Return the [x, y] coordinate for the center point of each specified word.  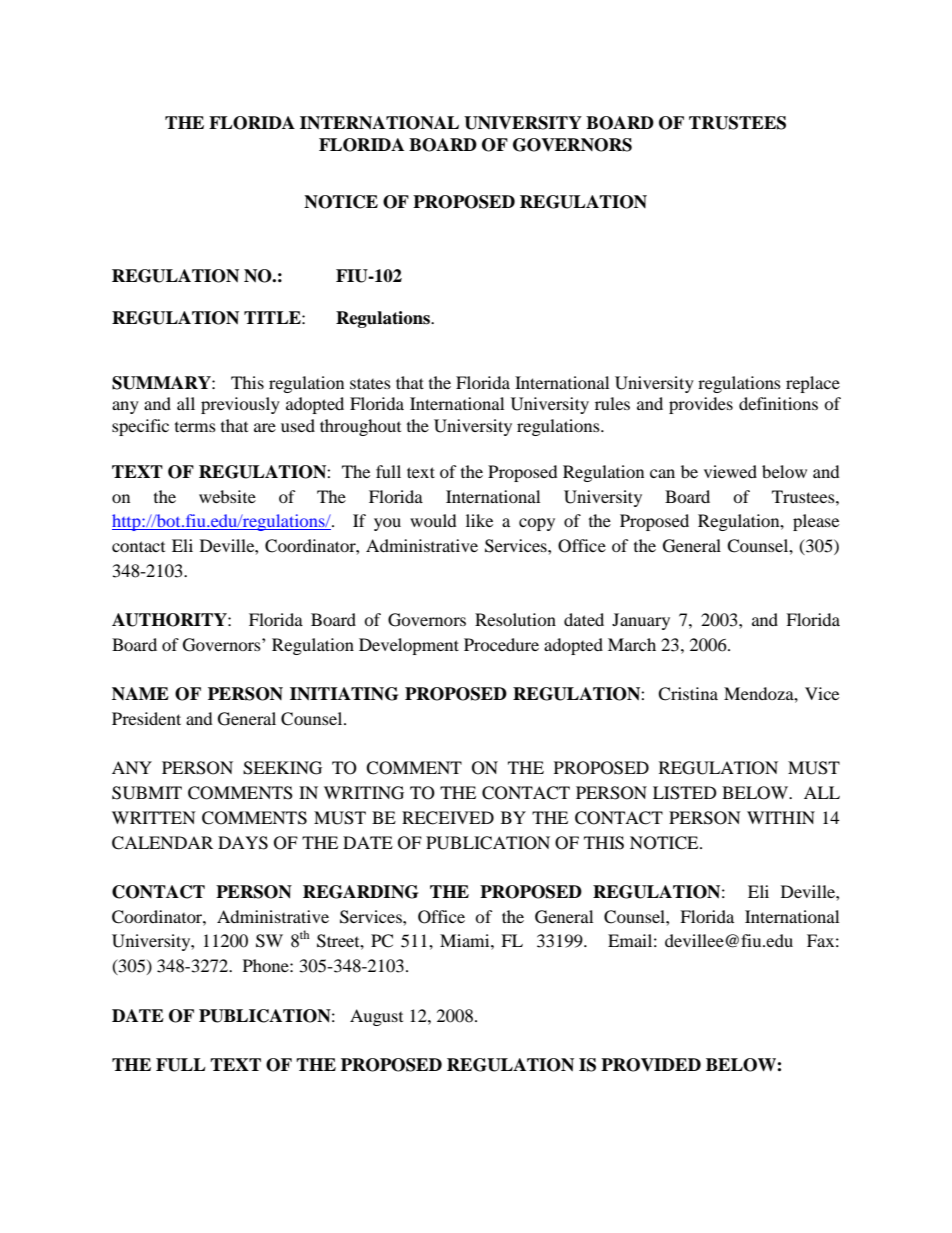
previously [240, 405]
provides [701, 405]
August [376, 1017]
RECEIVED [448, 818]
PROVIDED [651, 1065]
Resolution [515, 619]
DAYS [243, 843]
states [370, 383]
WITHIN [781, 817]
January [641, 621]
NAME [140, 693]
